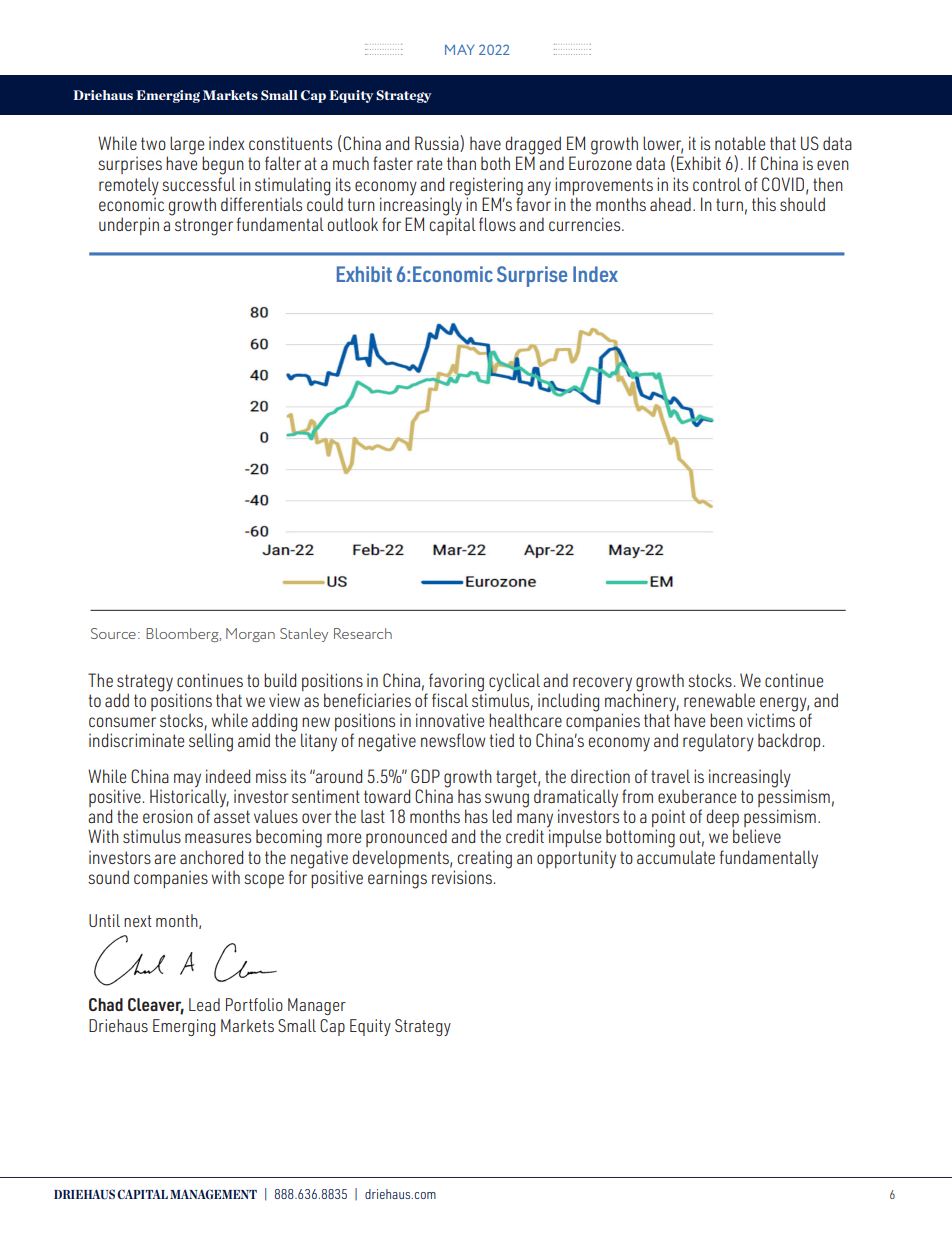 Image resolution: width=952 pixels, height=1233 pixels. What do you see at coordinates (676, 857) in the page?
I see `accumulate` at bounding box center [676, 857].
